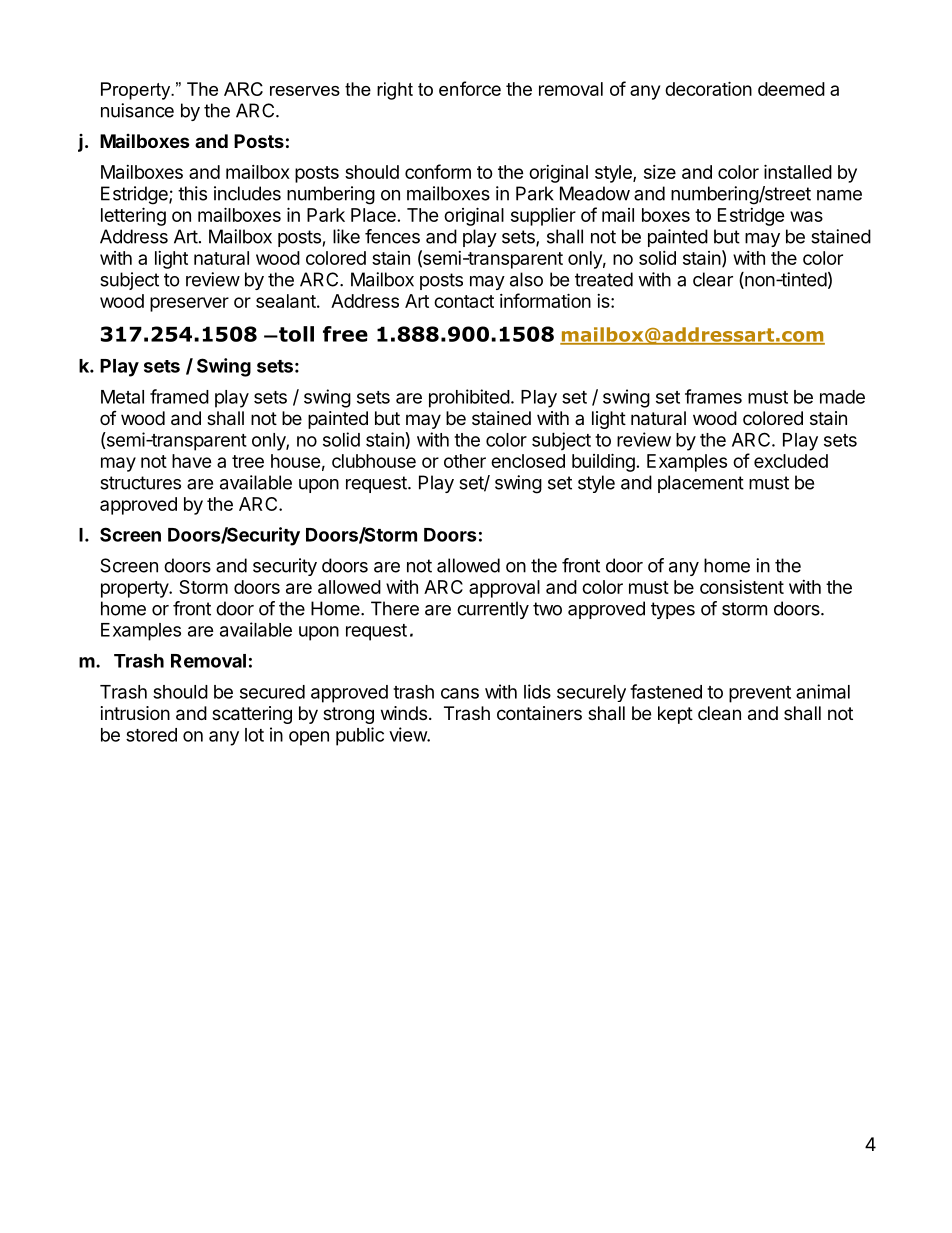 Image resolution: width=952 pixels, height=1233 pixels. What do you see at coordinates (470, 88) in the screenshot?
I see `enforce` at bounding box center [470, 88].
